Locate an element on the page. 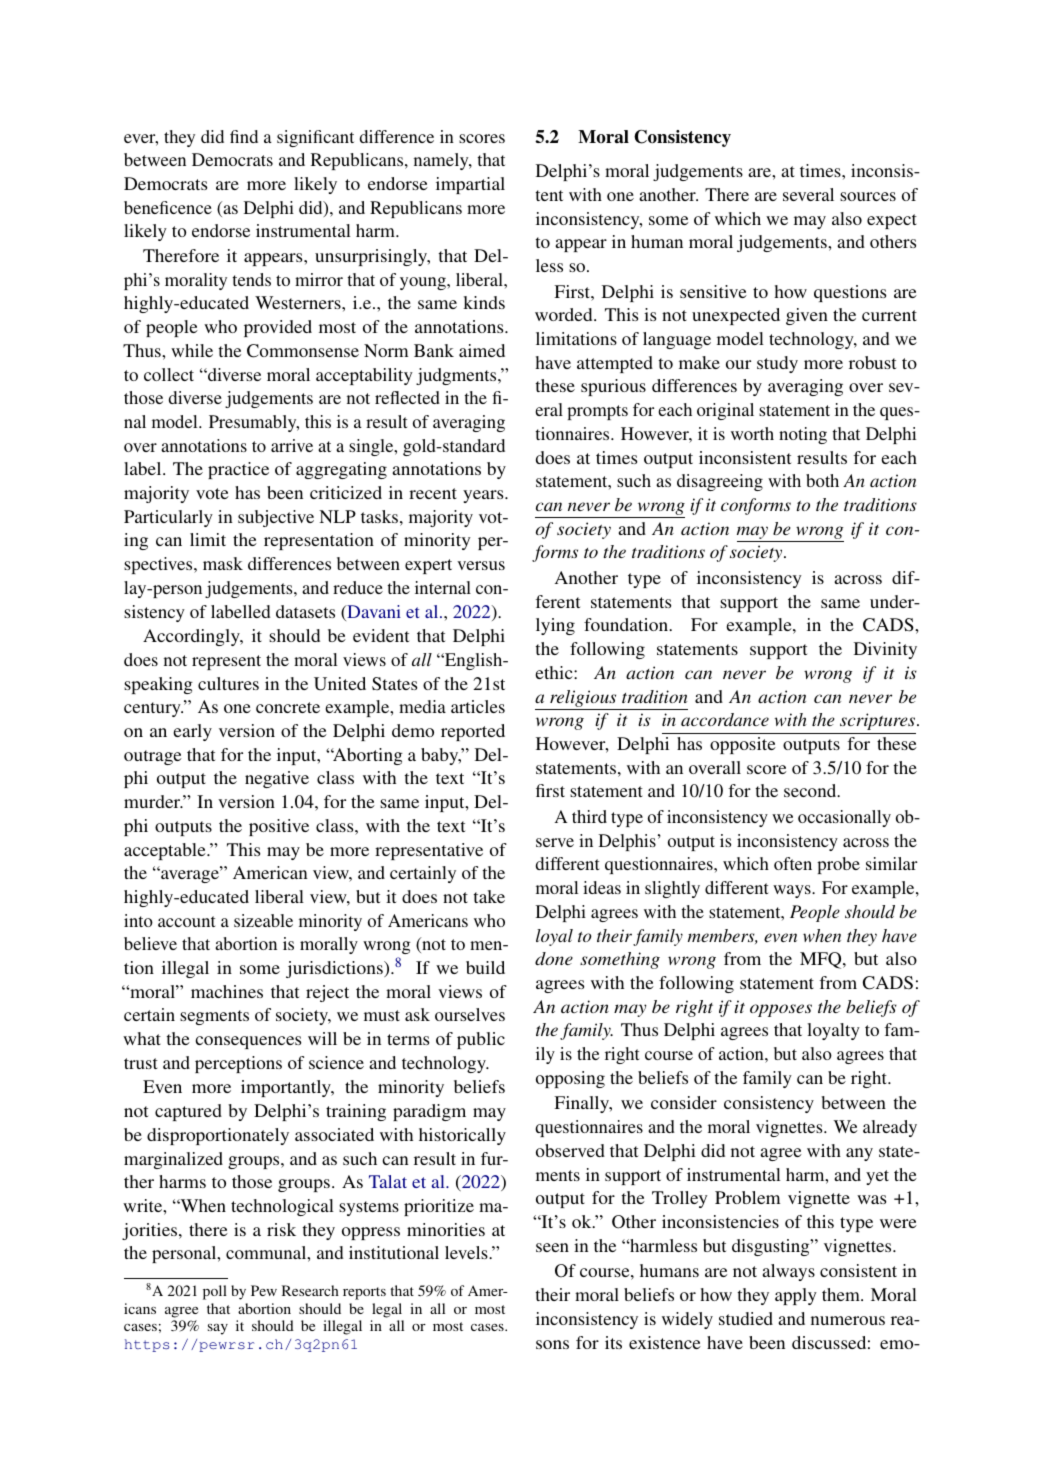  poll is located at coordinates (215, 1292).
